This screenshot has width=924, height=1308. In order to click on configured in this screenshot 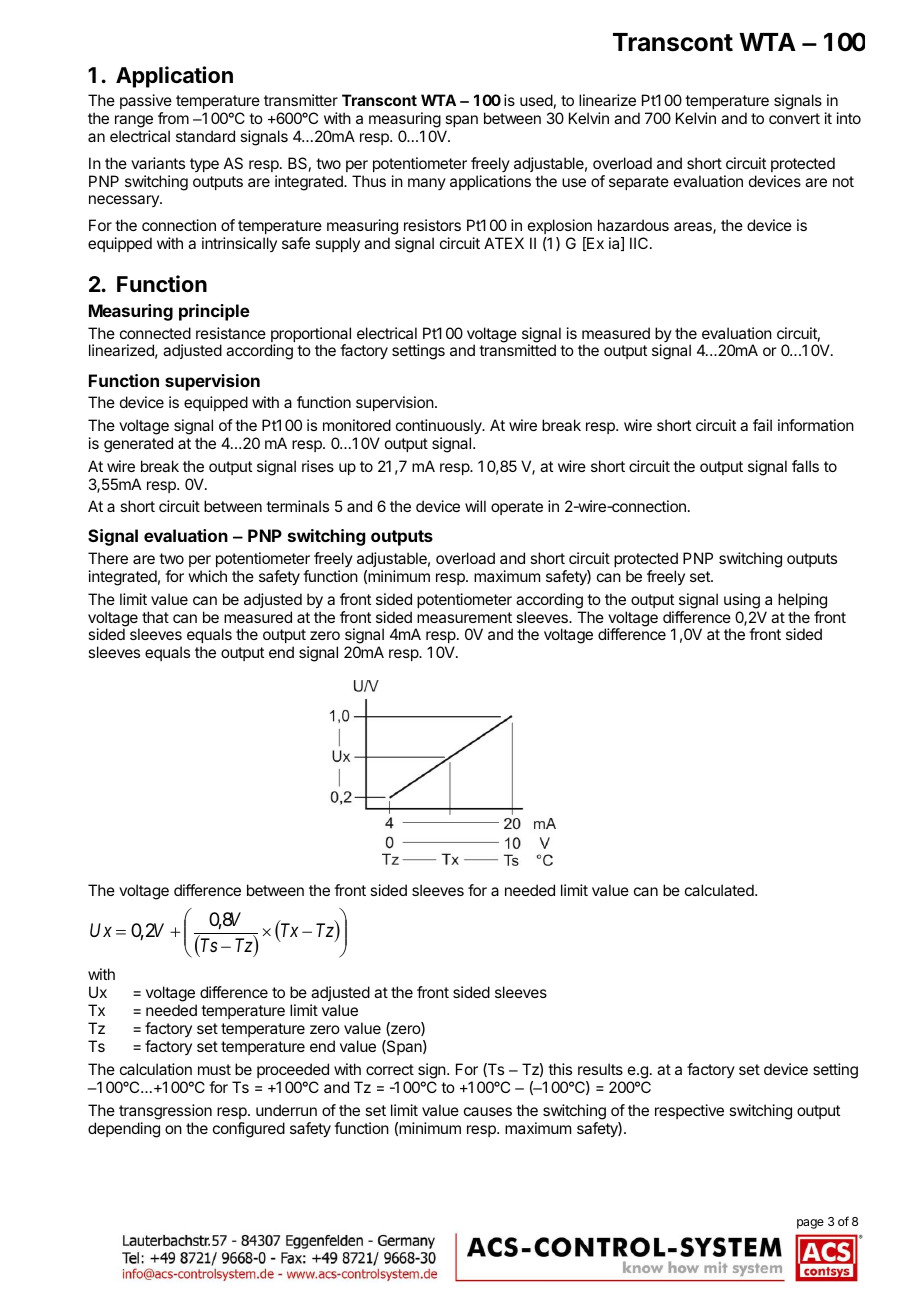, I will do `click(249, 1130)`.
